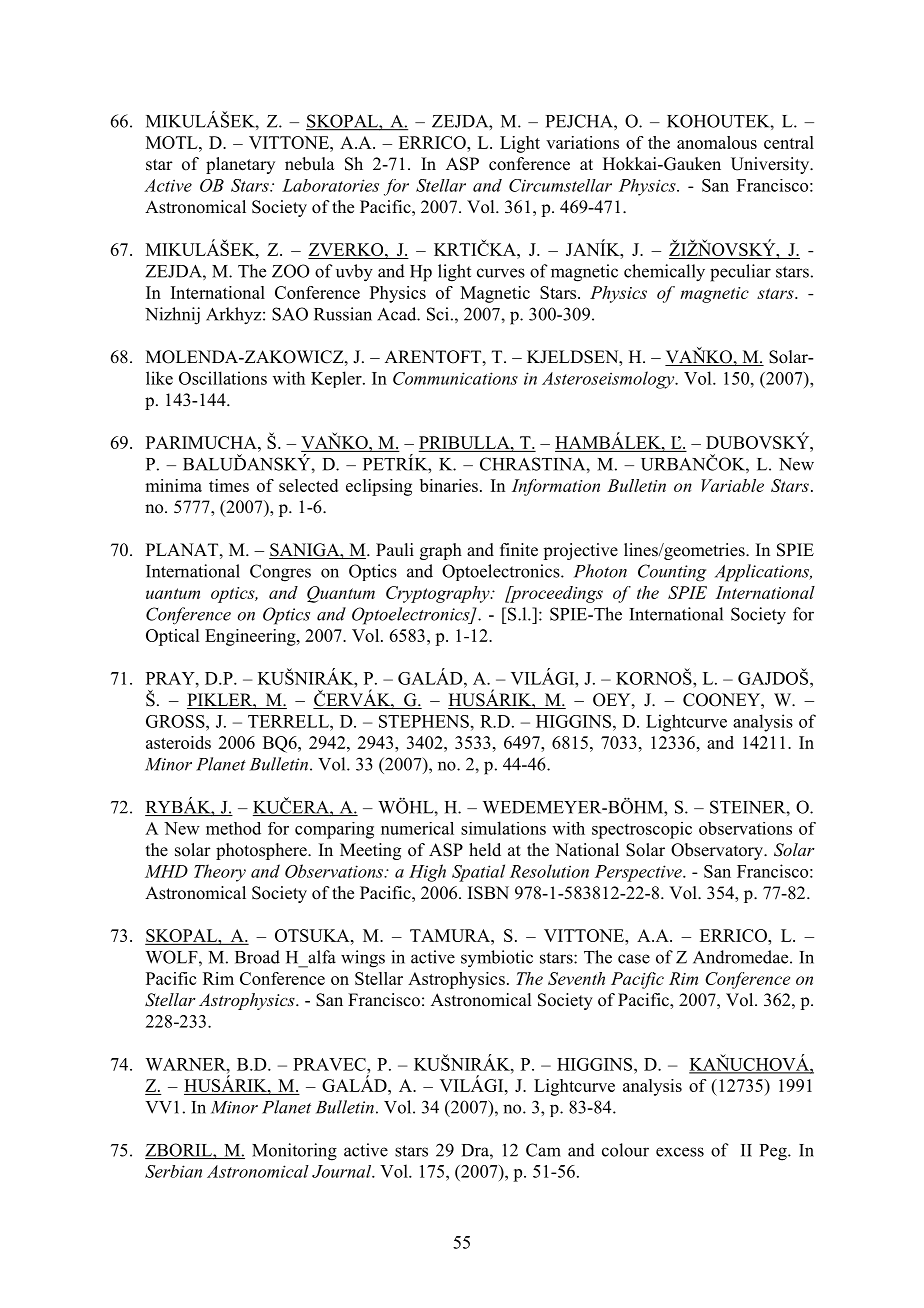  Describe the element at coordinates (310, 164) in the document. I see `nebula` at that location.
